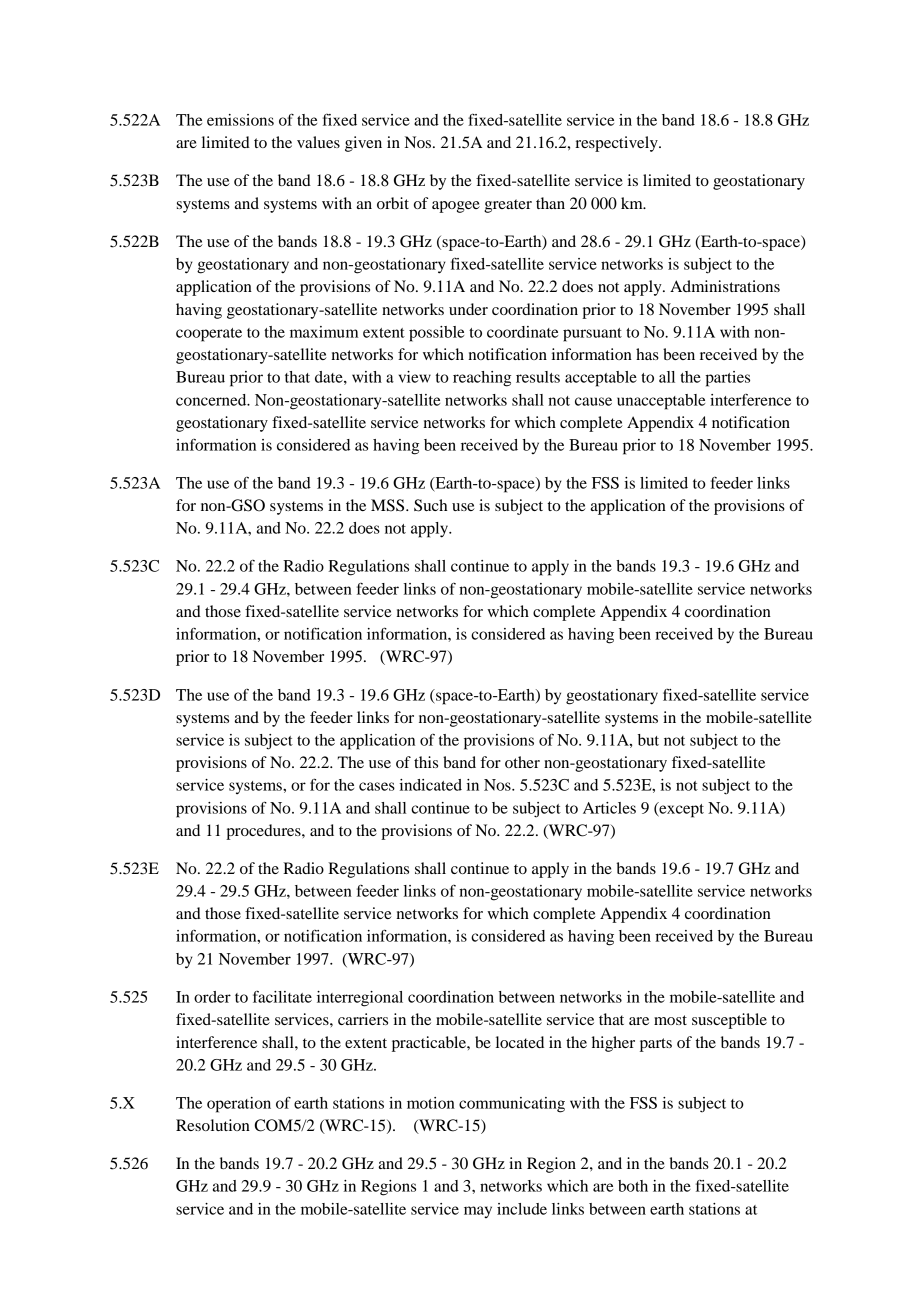 This screenshot has height=1308, width=924. Describe the element at coordinates (478, 1212) in the screenshot. I see `may` at that location.
